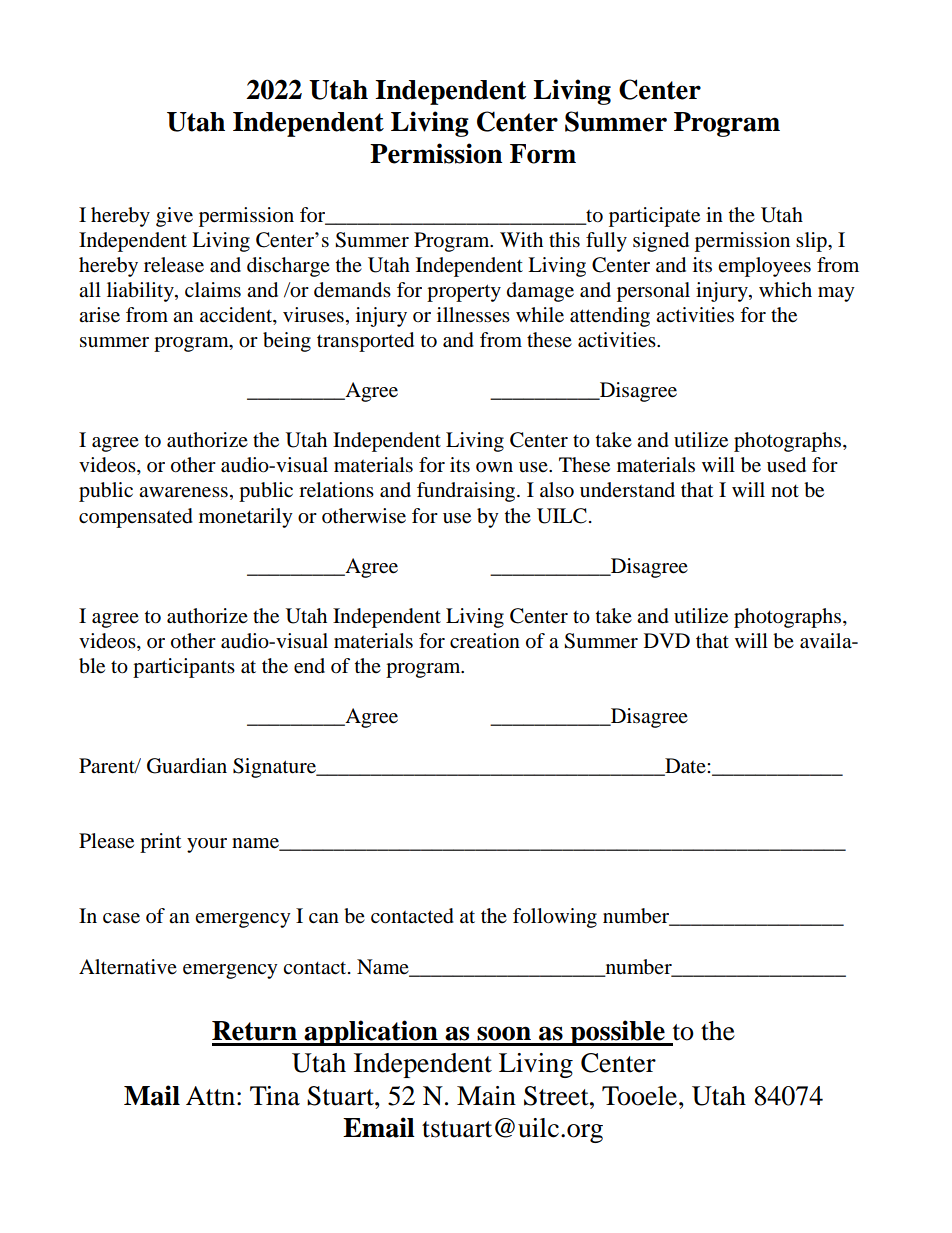 This screenshot has width=952, height=1233. I want to click on Guardian, so click(187, 766).
